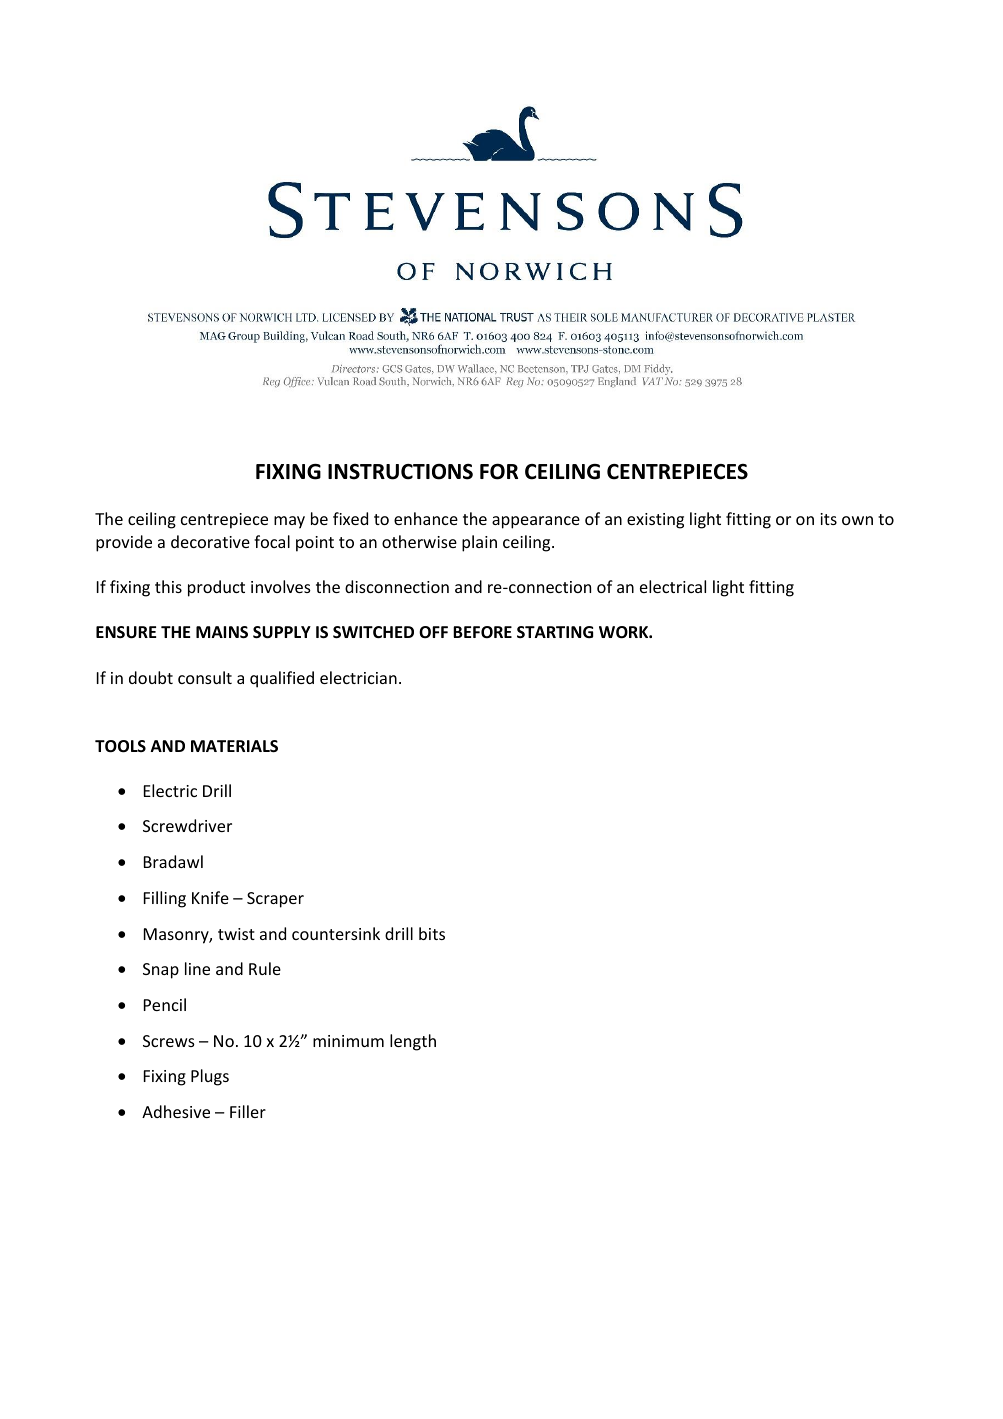 The width and height of the screenshot is (1003, 1419). Describe the element at coordinates (555, 632) in the screenshot. I see `STARTING` at that location.
